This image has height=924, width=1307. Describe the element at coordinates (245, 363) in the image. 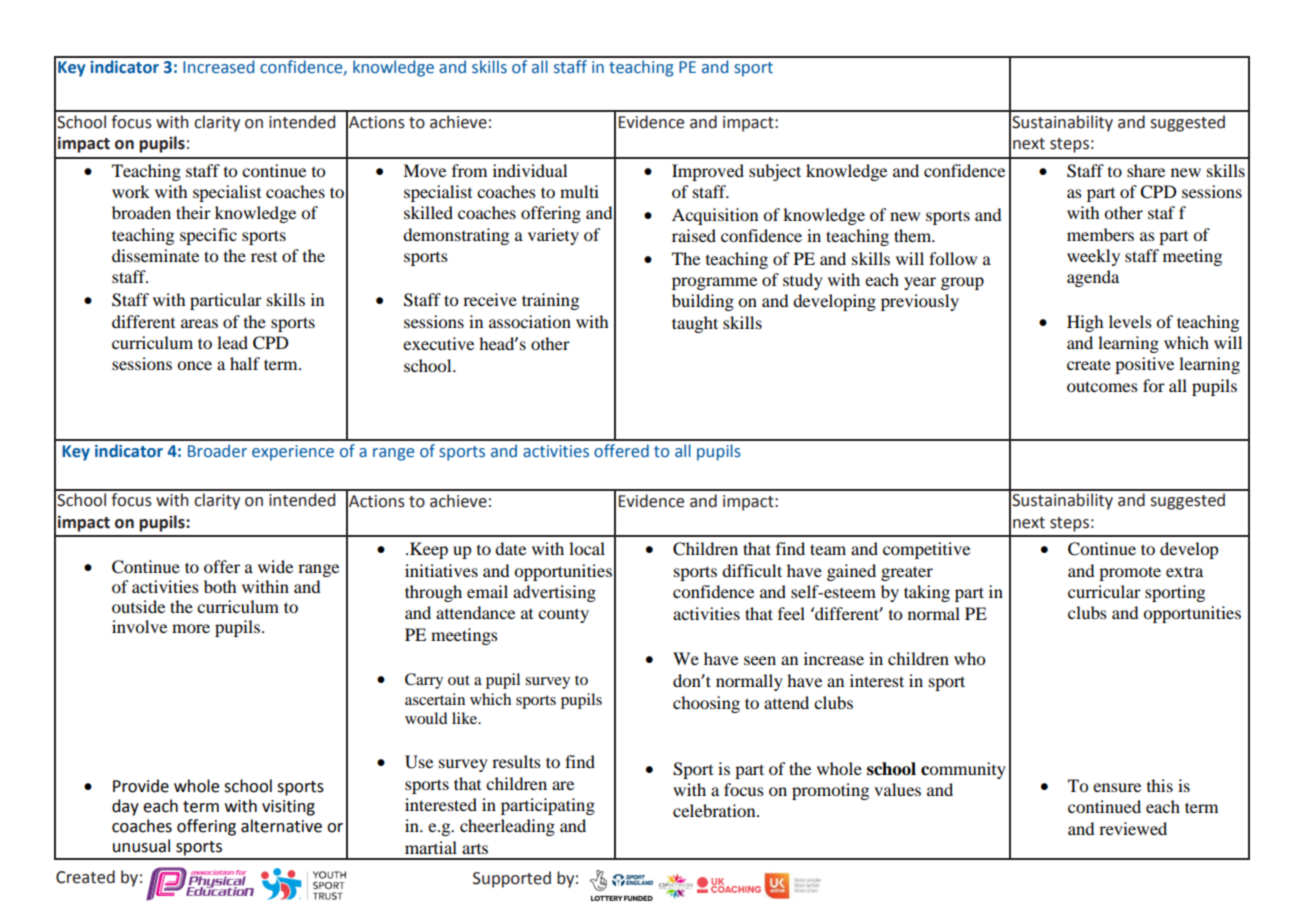

I see `half` at that location.
